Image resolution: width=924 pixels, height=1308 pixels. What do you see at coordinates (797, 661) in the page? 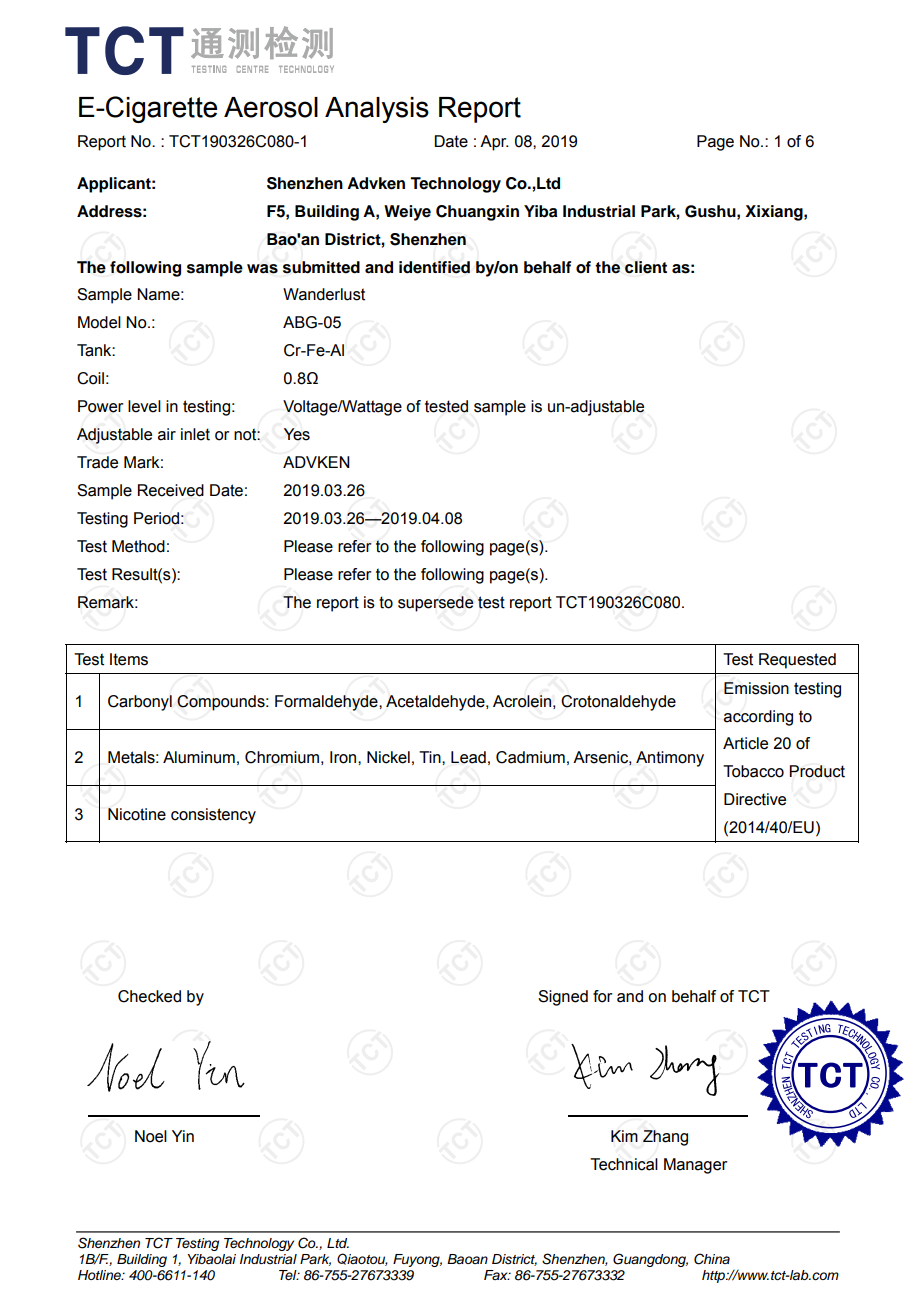
I see `Requested` at bounding box center [797, 661].
